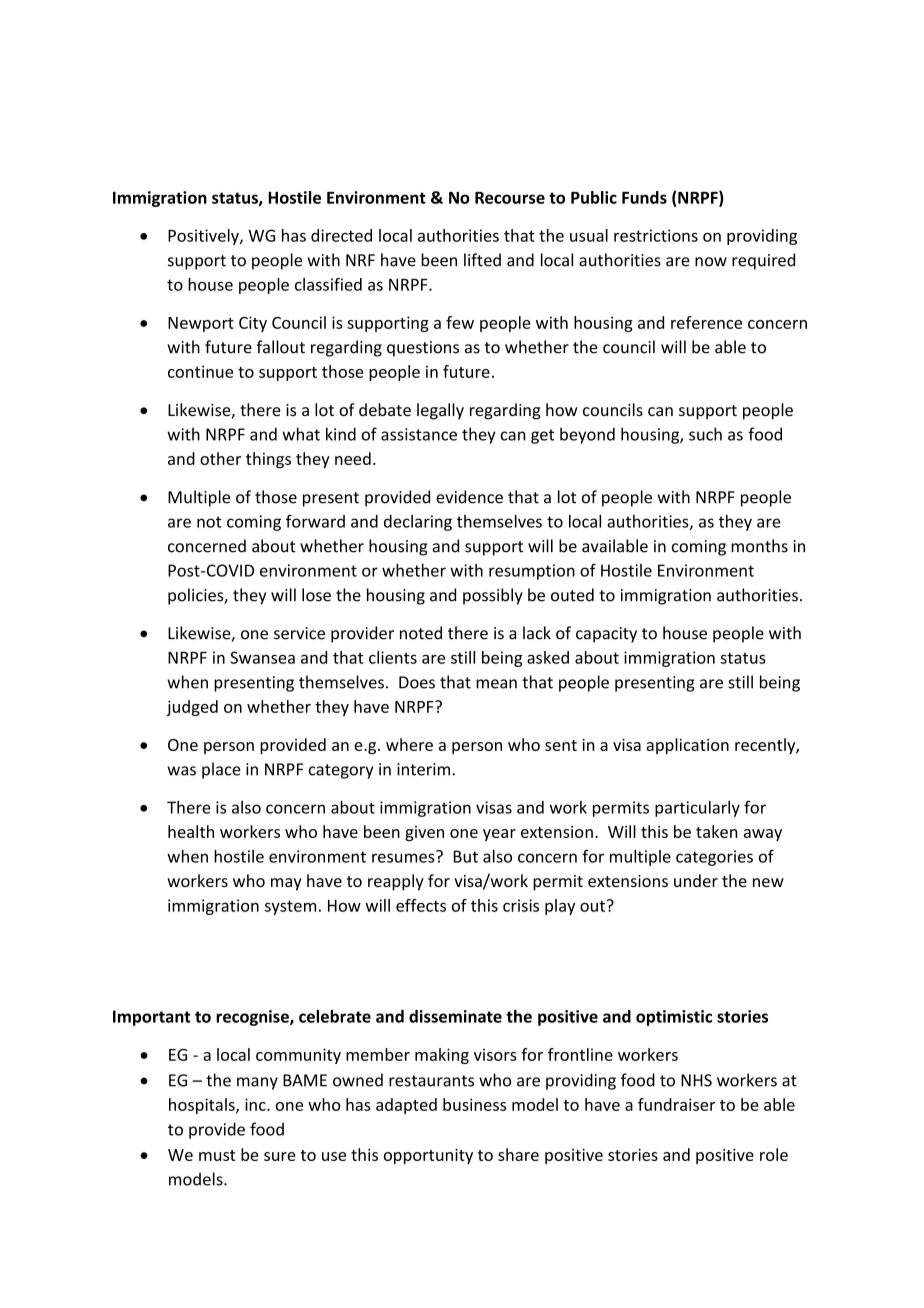 The image size is (924, 1308). Describe the element at coordinates (759, 546) in the image. I see `months` at that location.
